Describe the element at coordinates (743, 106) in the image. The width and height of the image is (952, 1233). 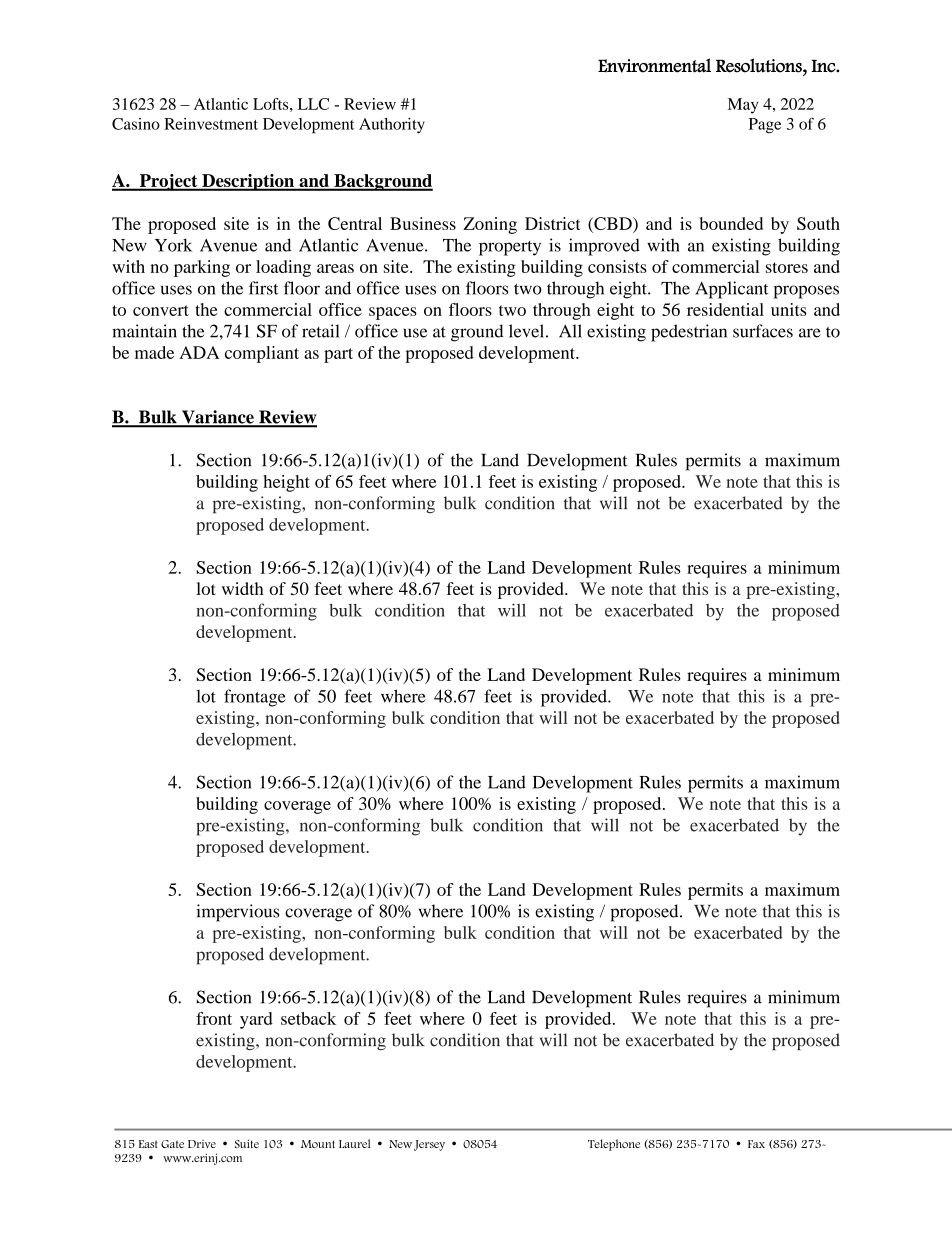
I see `May` at that location.
